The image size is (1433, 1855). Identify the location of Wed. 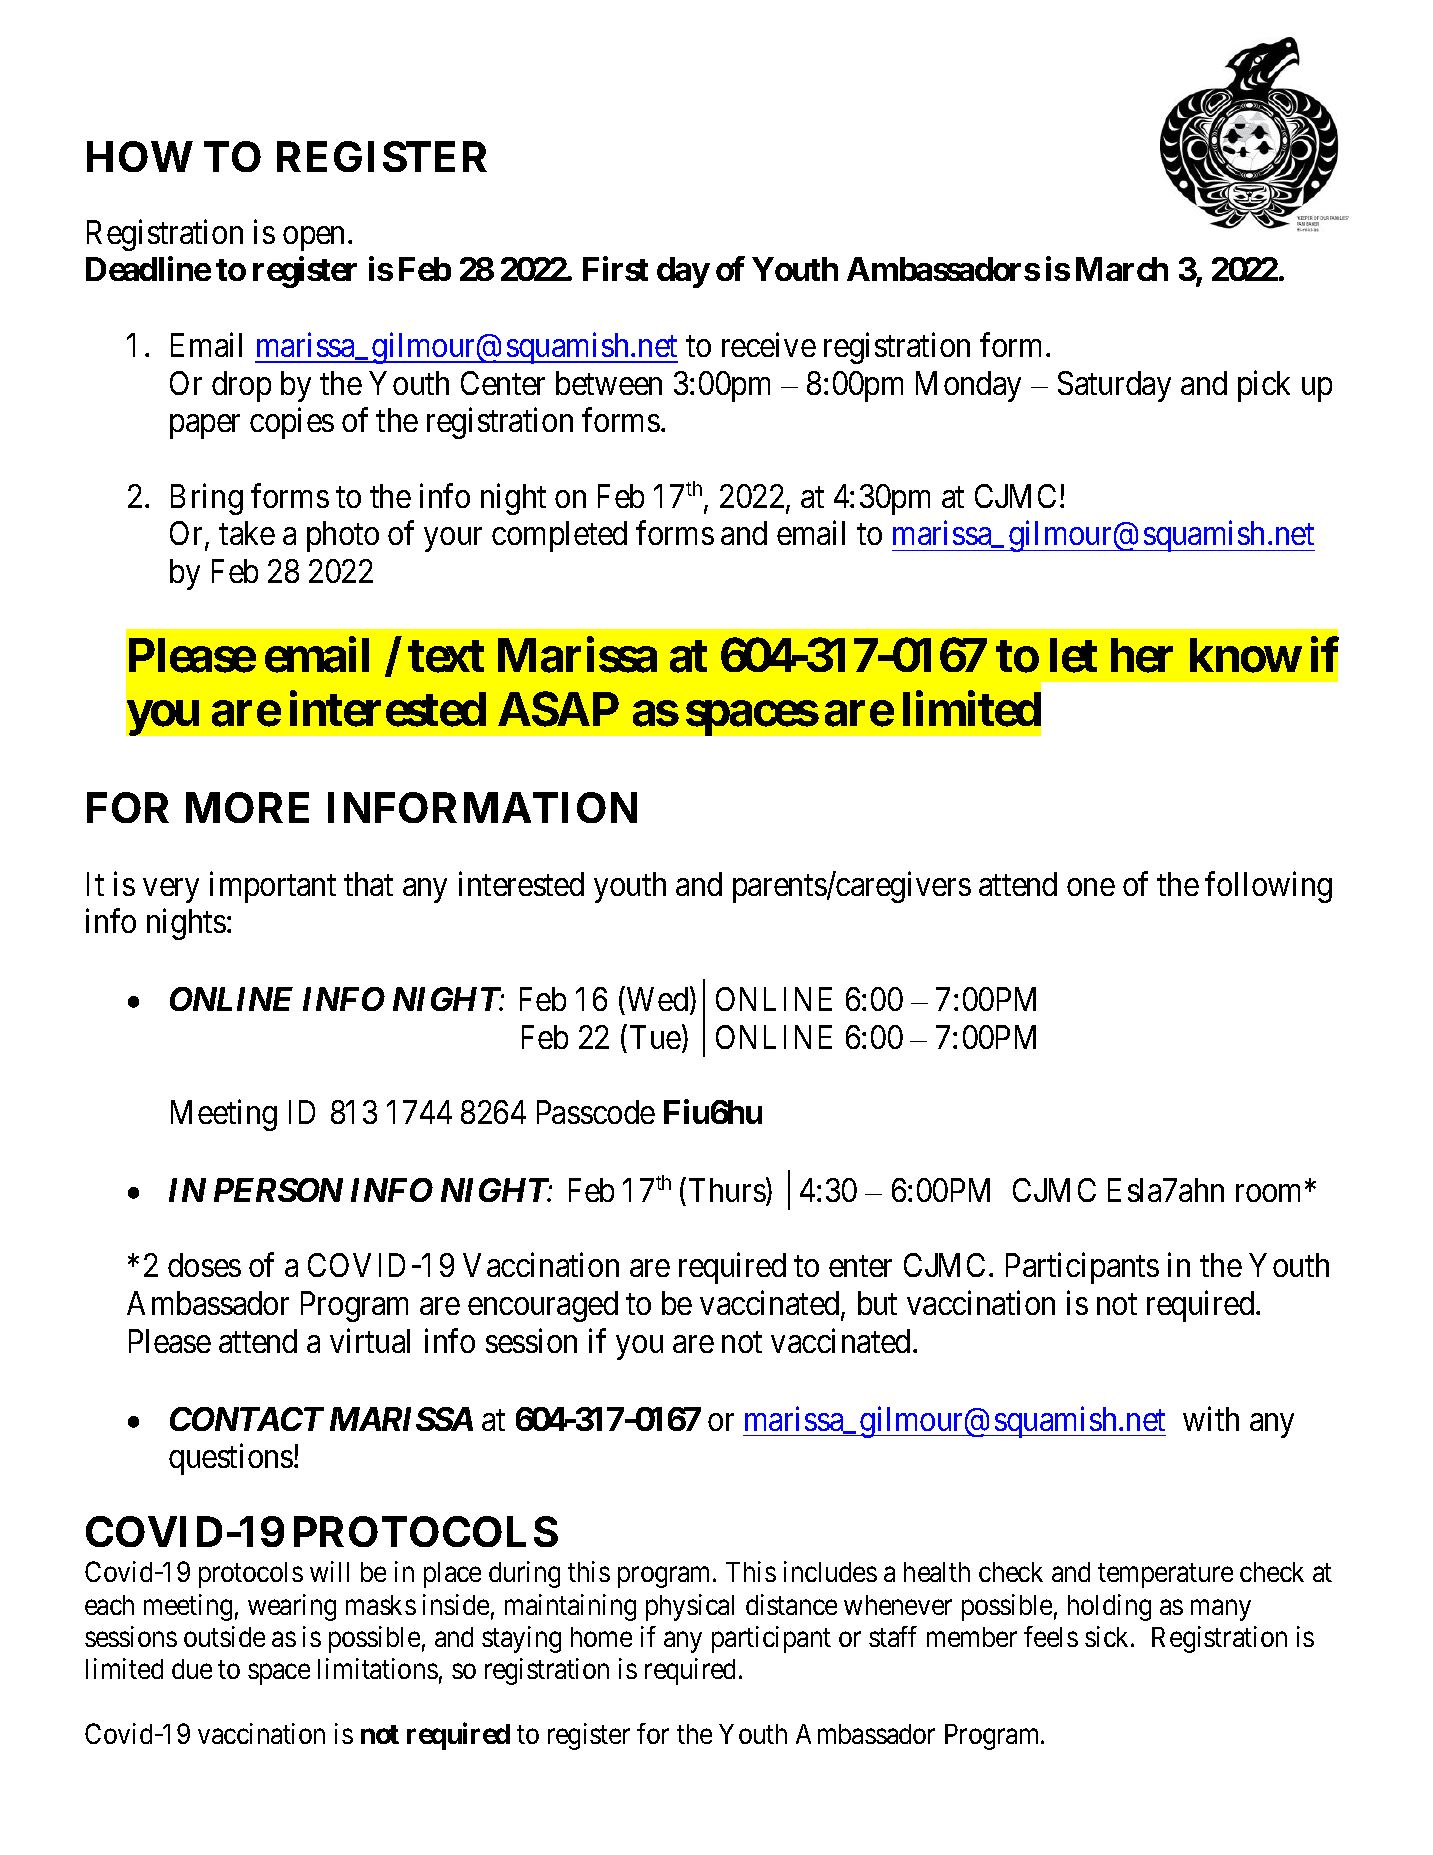
(659, 1000).
